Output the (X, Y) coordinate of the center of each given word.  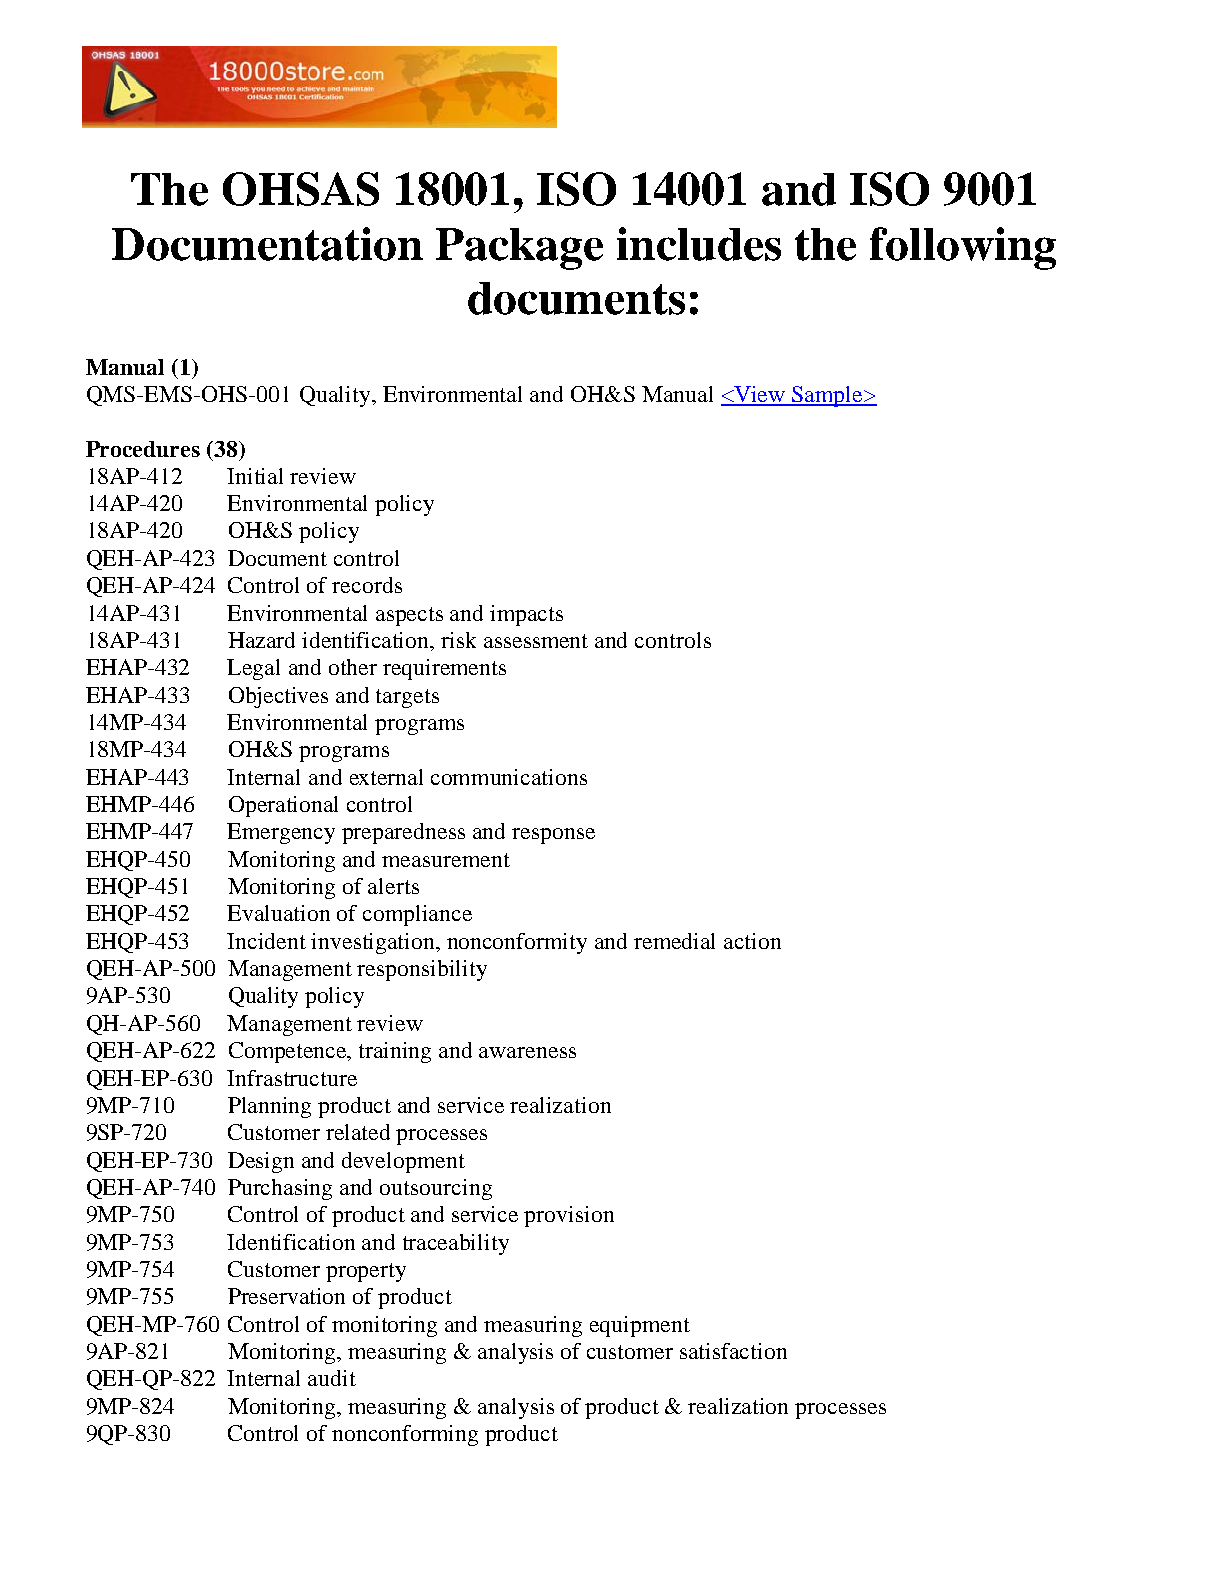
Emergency (281, 833)
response (553, 836)
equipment (640, 1326)
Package (519, 249)
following (963, 248)
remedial (674, 941)
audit (332, 1378)
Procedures (143, 449)
